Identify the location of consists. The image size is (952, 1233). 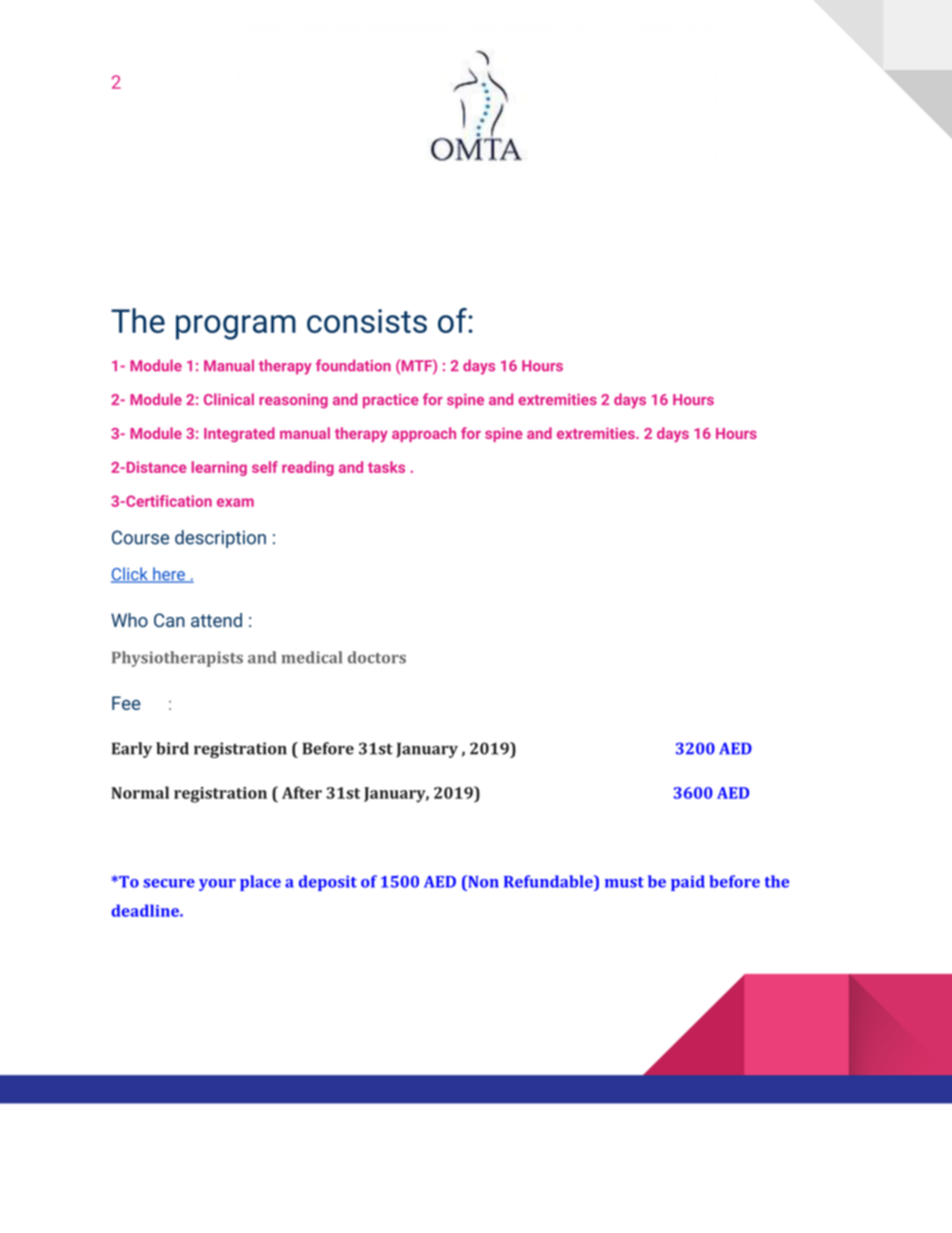
(367, 321).
